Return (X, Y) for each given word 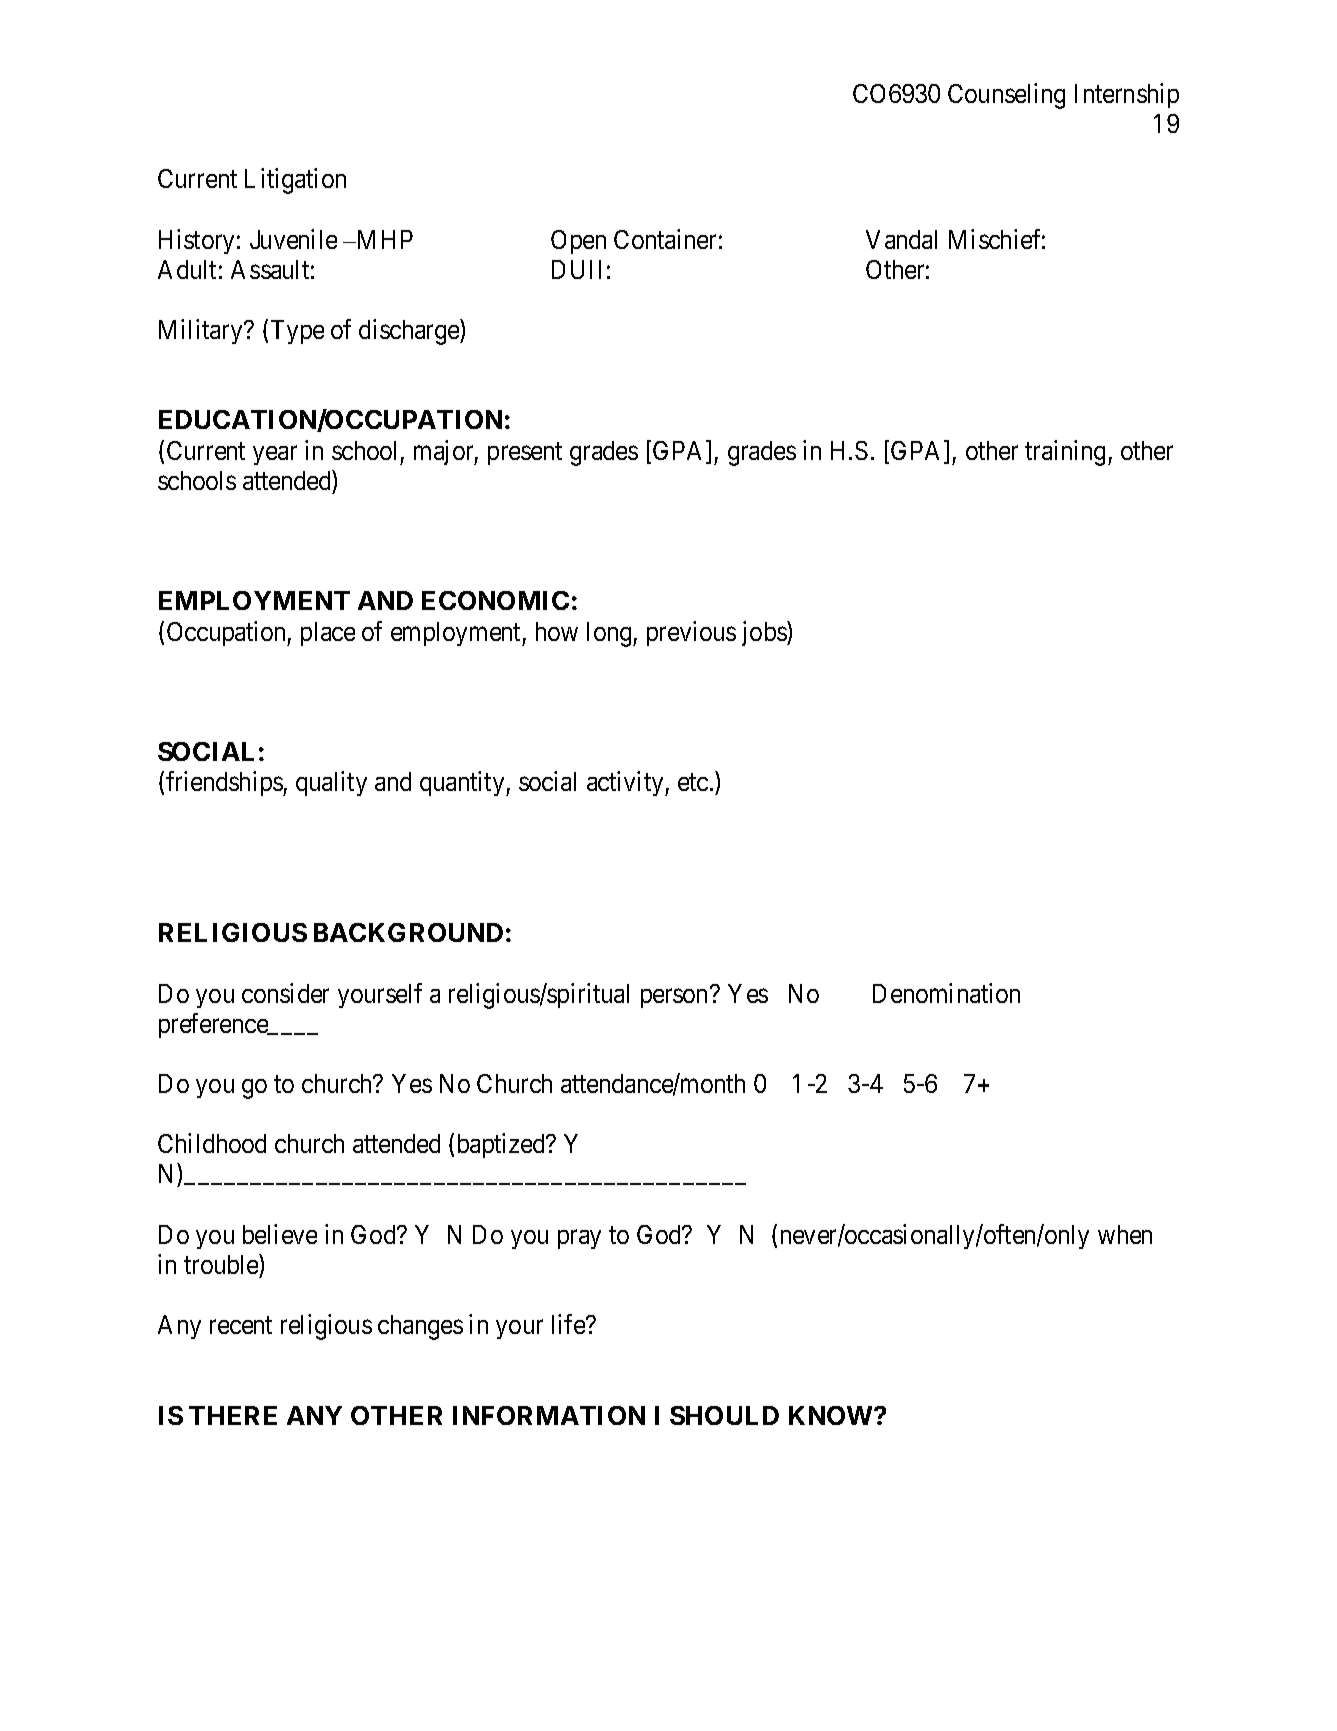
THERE (233, 1415)
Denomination (946, 993)
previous (691, 633)
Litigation (295, 181)
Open (578, 242)
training (1067, 453)
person (676, 998)
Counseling (1006, 96)
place (328, 634)
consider (285, 993)
